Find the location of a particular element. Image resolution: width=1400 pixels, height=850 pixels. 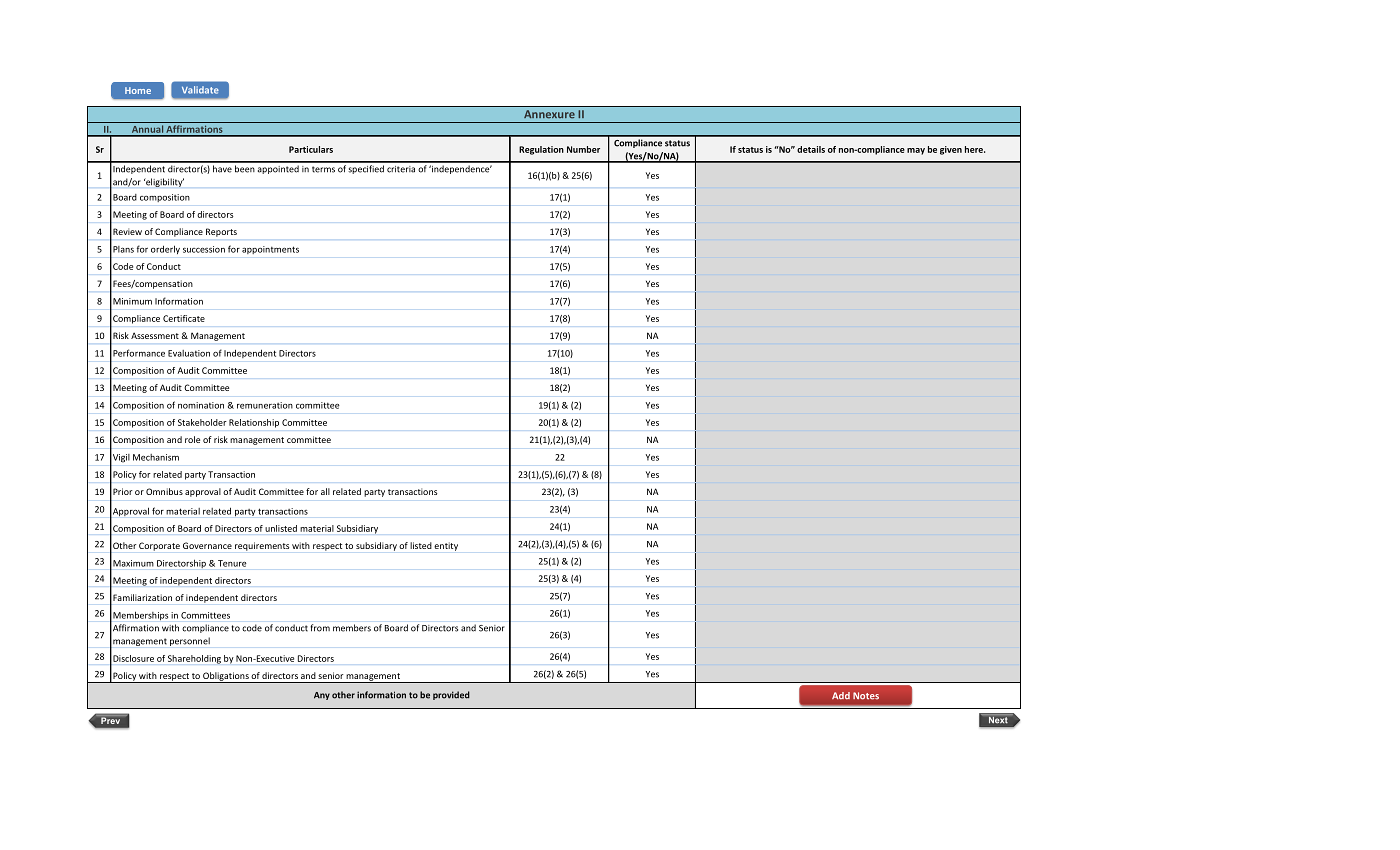

all is located at coordinates (325, 491).
